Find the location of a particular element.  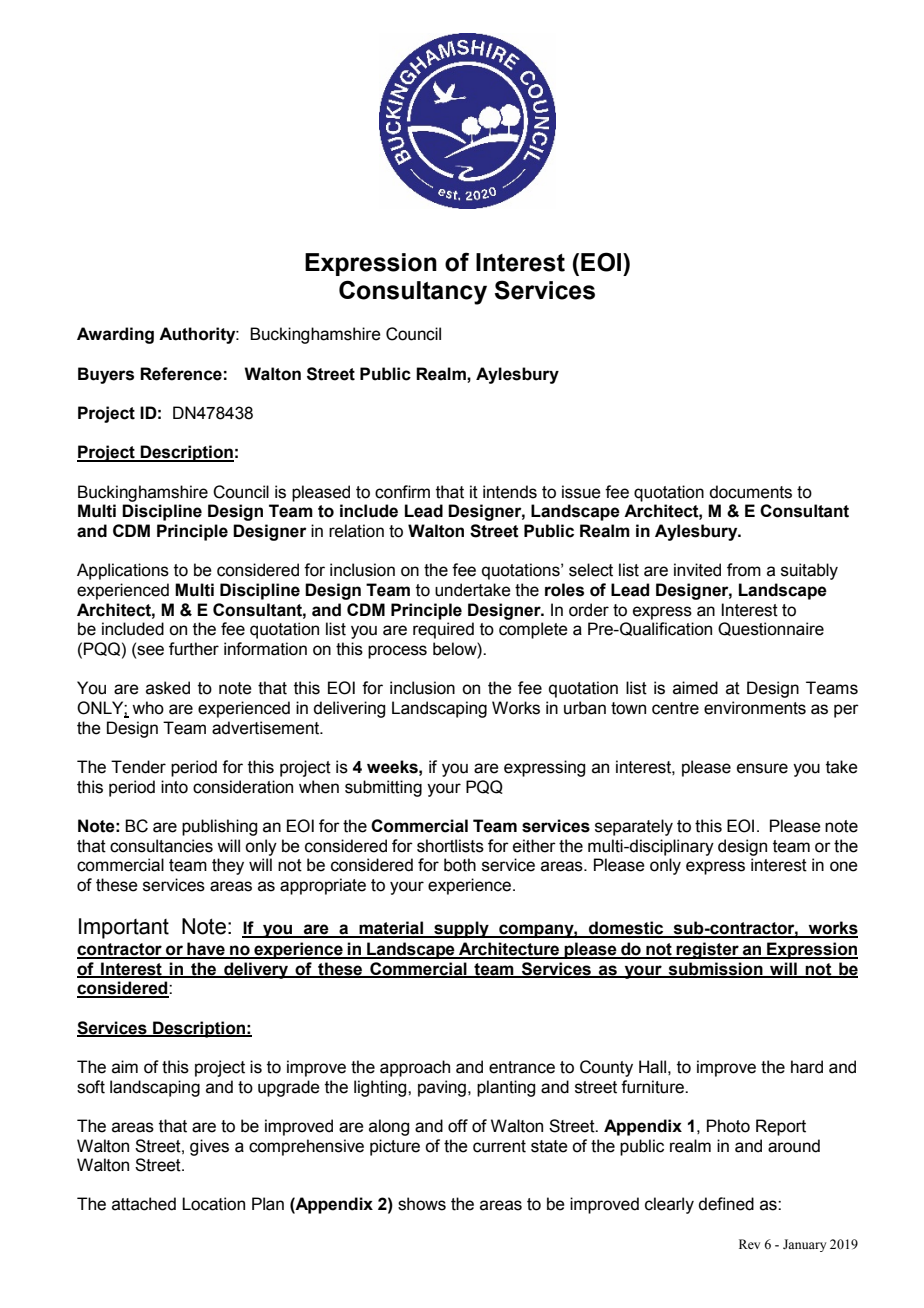

Awarding is located at coordinates (115, 335).
